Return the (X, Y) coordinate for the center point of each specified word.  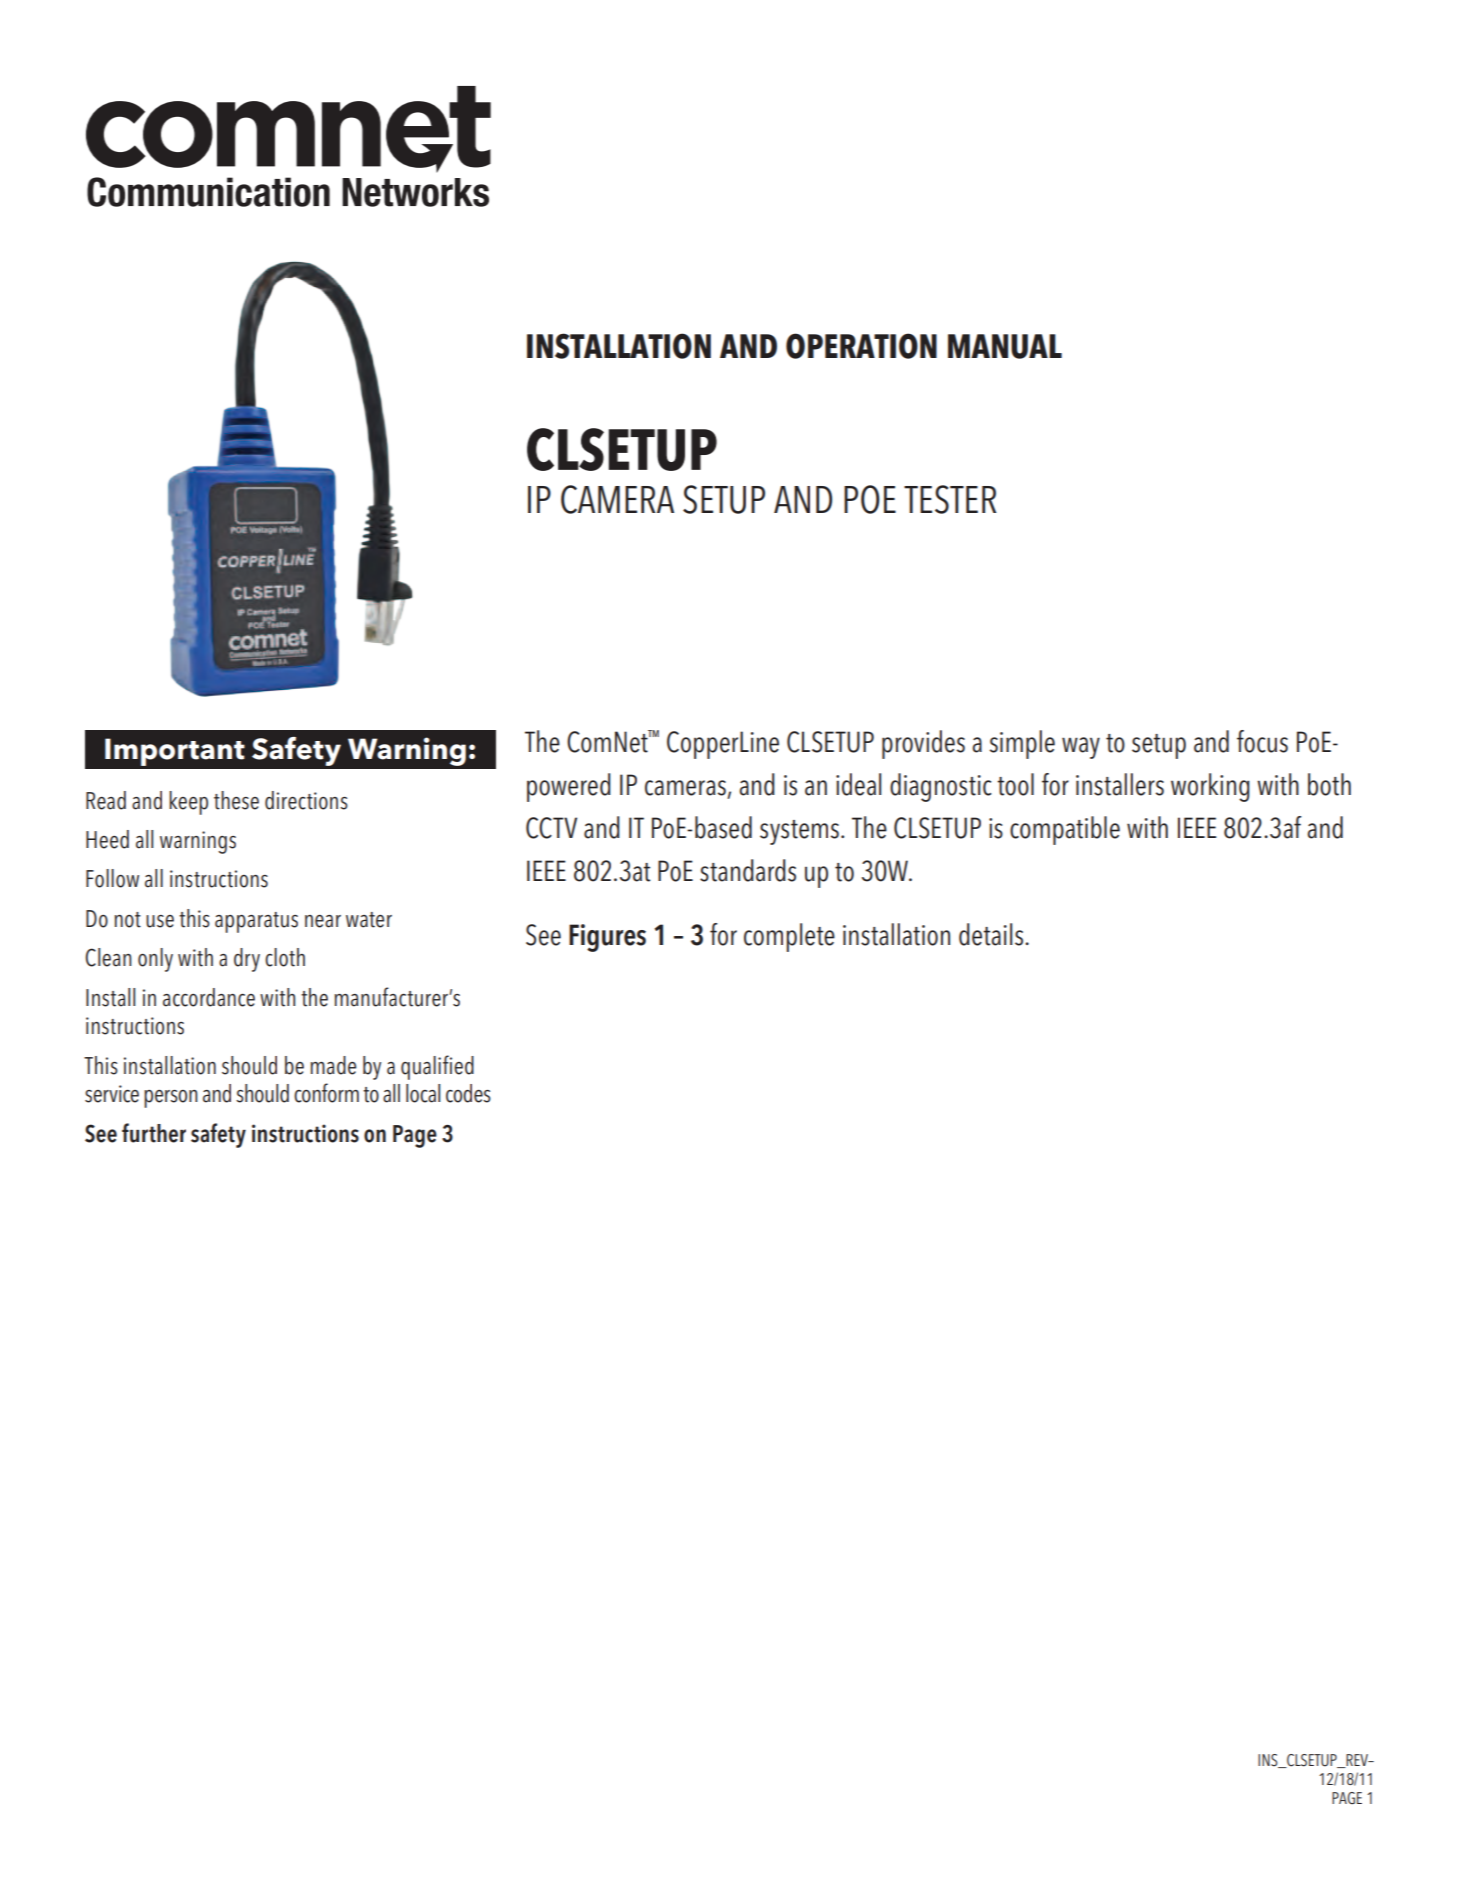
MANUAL (1005, 346)
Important (175, 752)
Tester (950, 499)
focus (1262, 741)
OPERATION (861, 346)
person (171, 1099)
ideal (858, 784)
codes (468, 1093)
